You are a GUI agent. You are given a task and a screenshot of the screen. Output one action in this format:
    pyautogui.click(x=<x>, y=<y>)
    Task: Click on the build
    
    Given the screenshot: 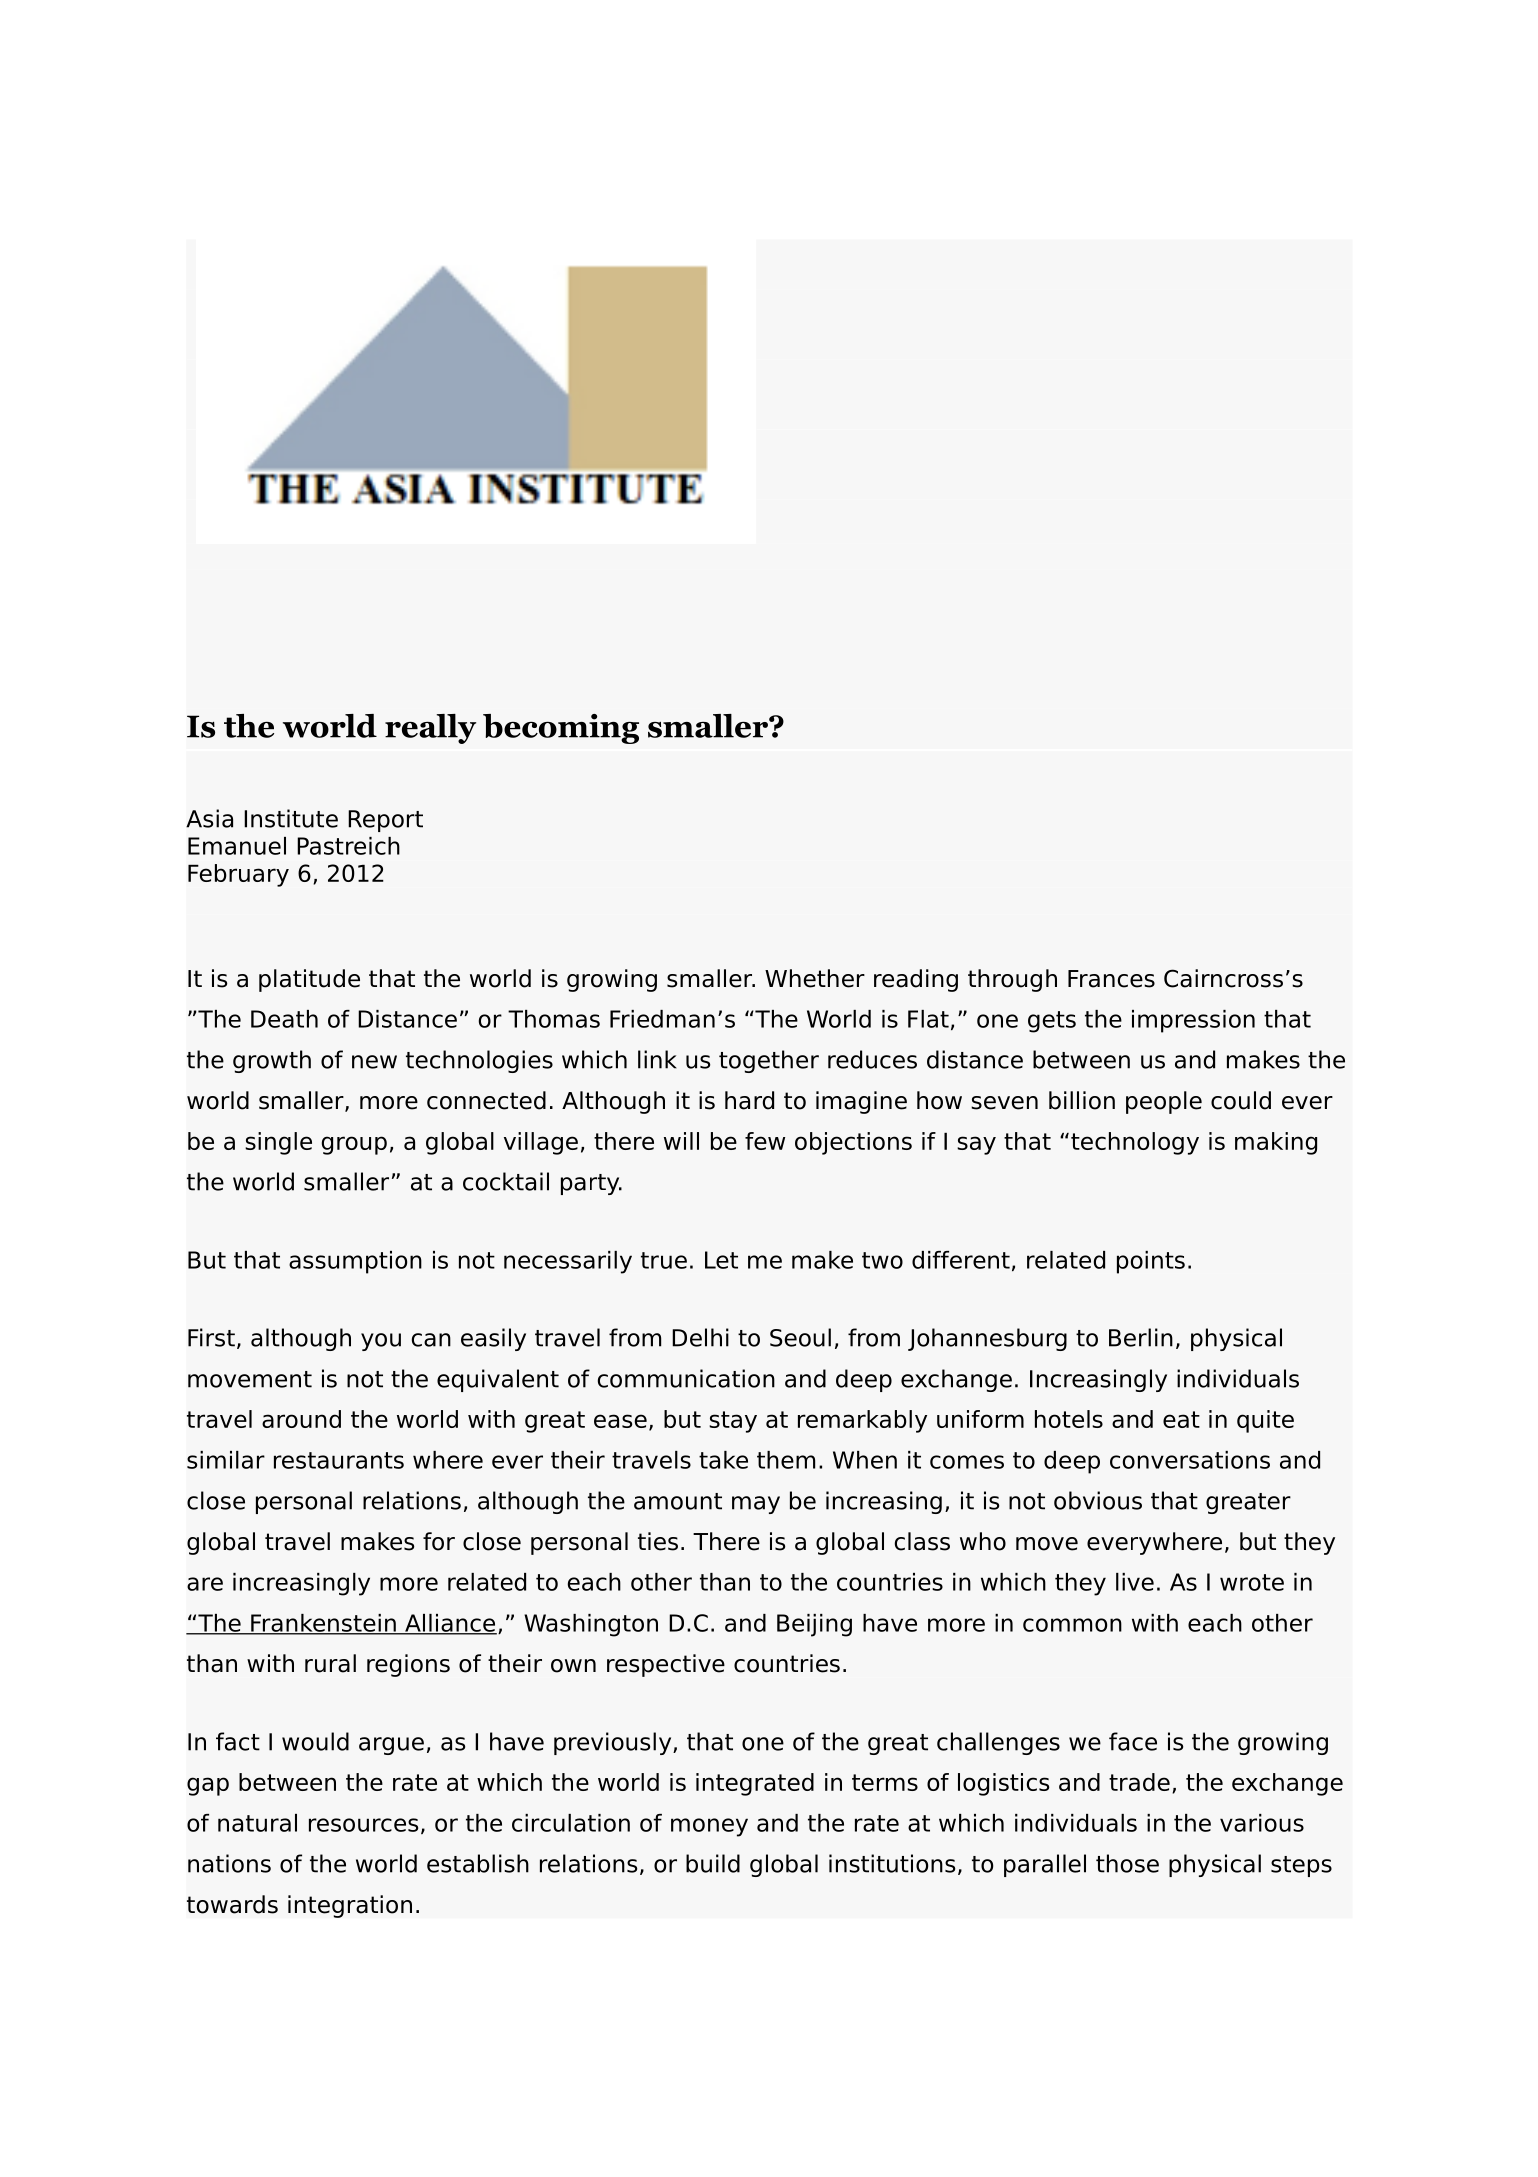 What is the action you would take?
    pyautogui.click(x=713, y=1863)
